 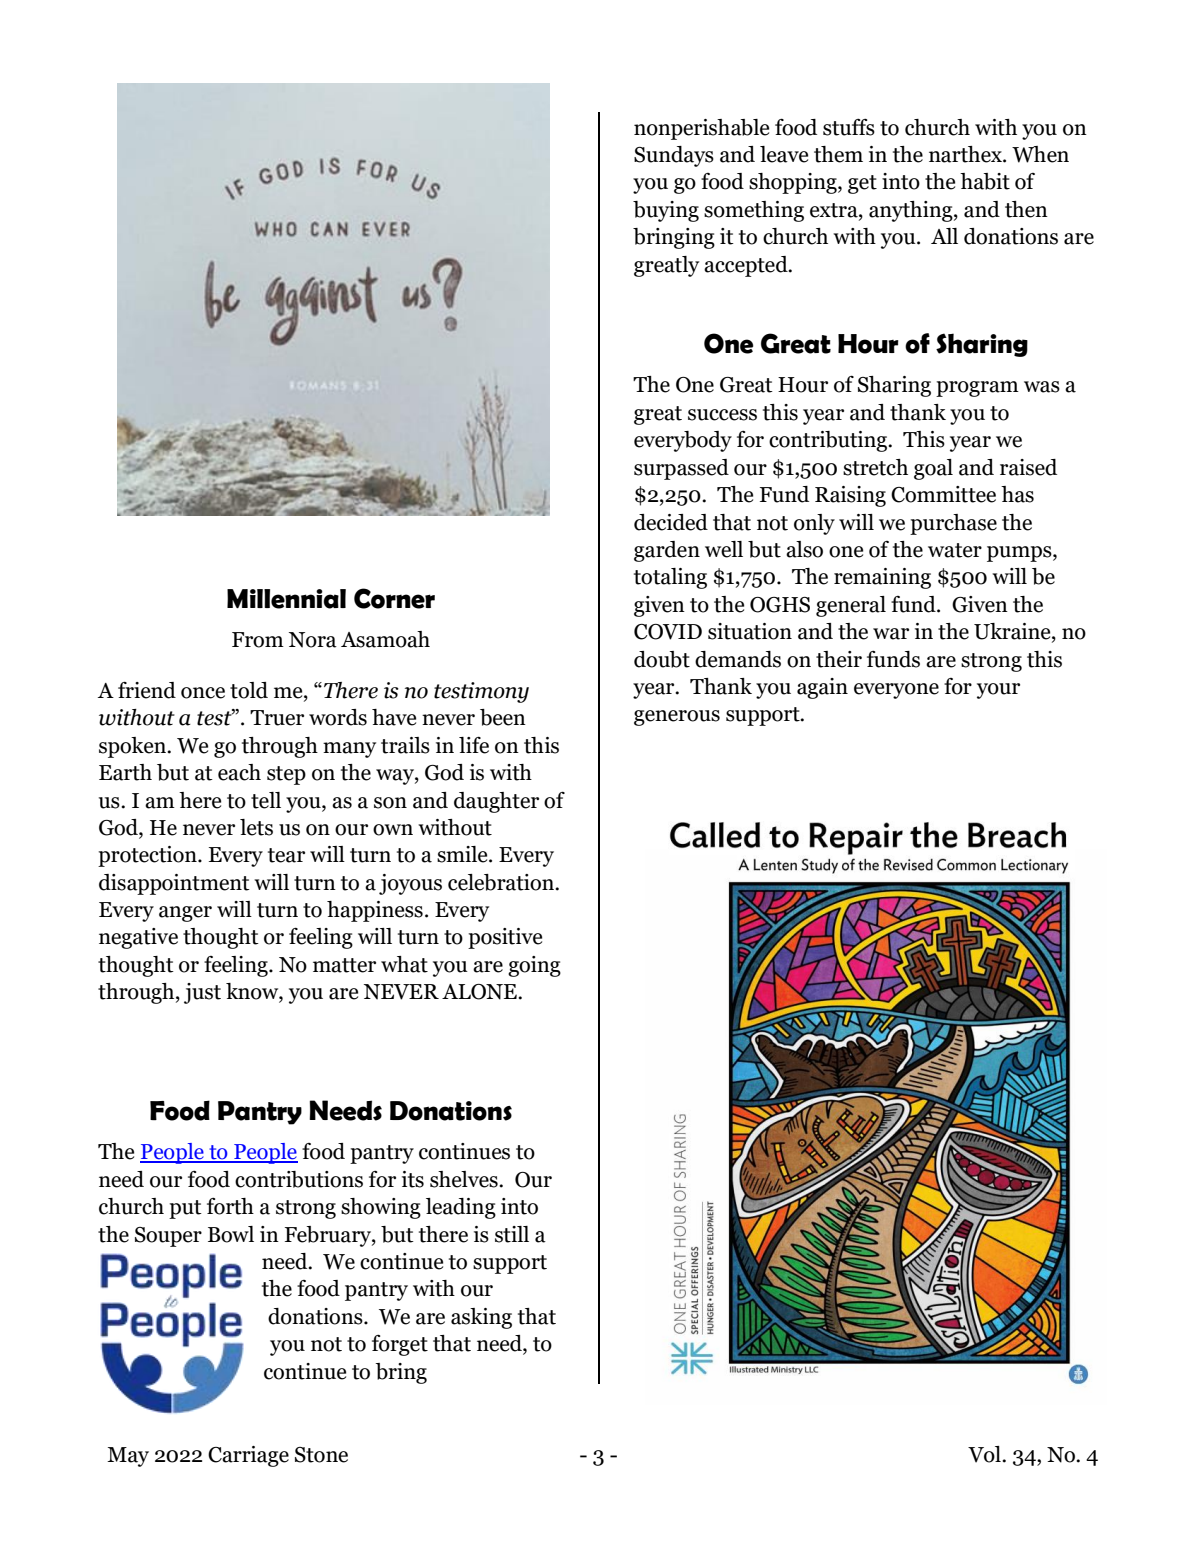 I want to click on Carriage, so click(x=248, y=1456).
